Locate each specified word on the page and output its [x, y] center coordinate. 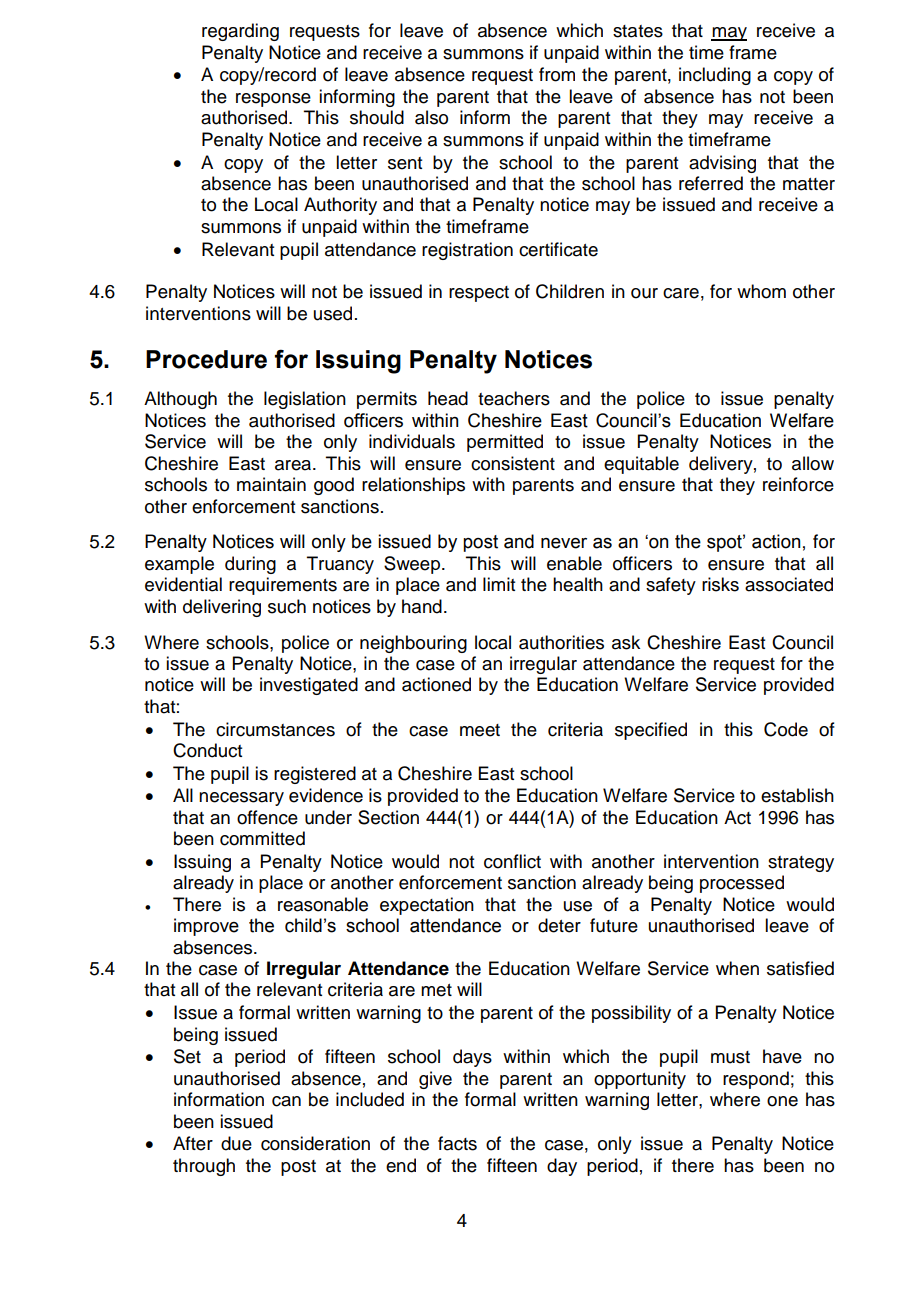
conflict [512, 861]
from [557, 74]
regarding [240, 32]
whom [761, 291]
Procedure [206, 359]
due [236, 1143]
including [715, 76]
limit [499, 584]
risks [720, 584]
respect [479, 294]
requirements [283, 586]
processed [742, 884]
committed [262, 838]
